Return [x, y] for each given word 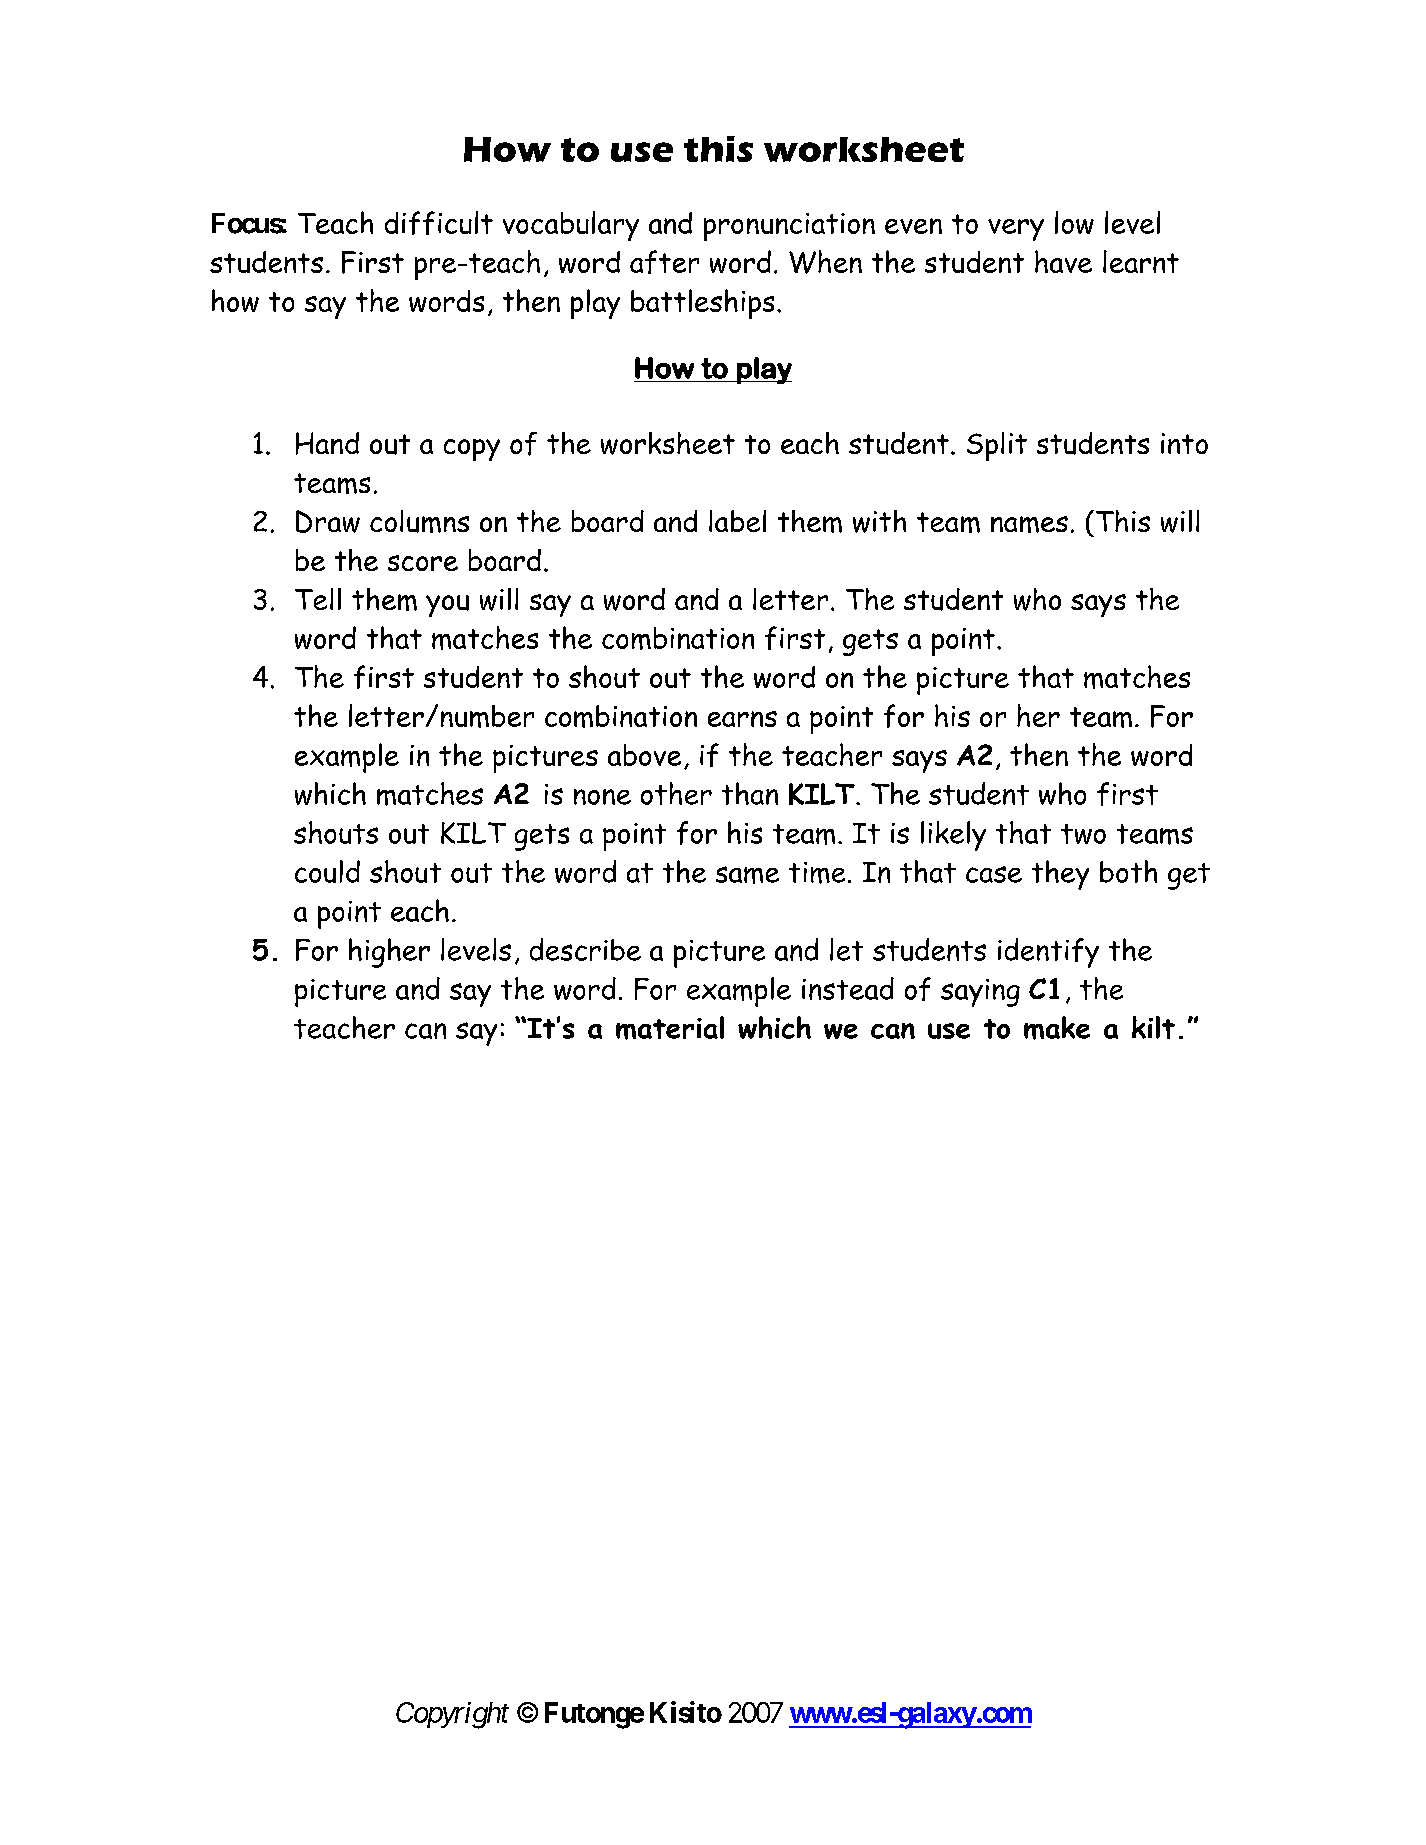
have [1063, 261]
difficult [439, 223]
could [327, 871]
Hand [327, 443]
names [1029, 524]
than [750, 793]
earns [742, 719]
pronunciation [789, 227]
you [447, 606]
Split [997, 446]
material [670, 1028]
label [737, 521]
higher [389, 953]
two [1083, 834]
